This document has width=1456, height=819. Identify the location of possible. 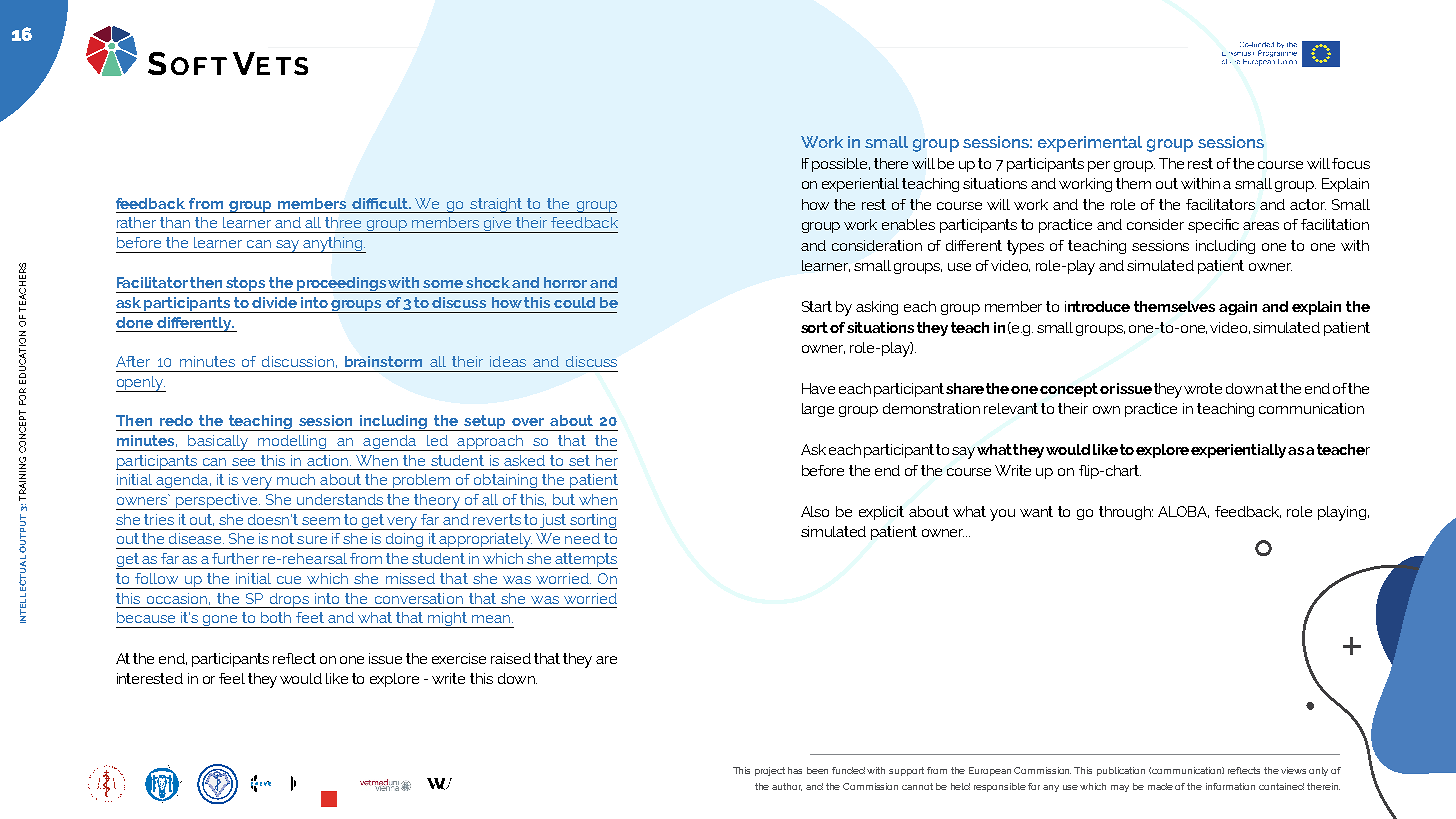
(841, 165).
